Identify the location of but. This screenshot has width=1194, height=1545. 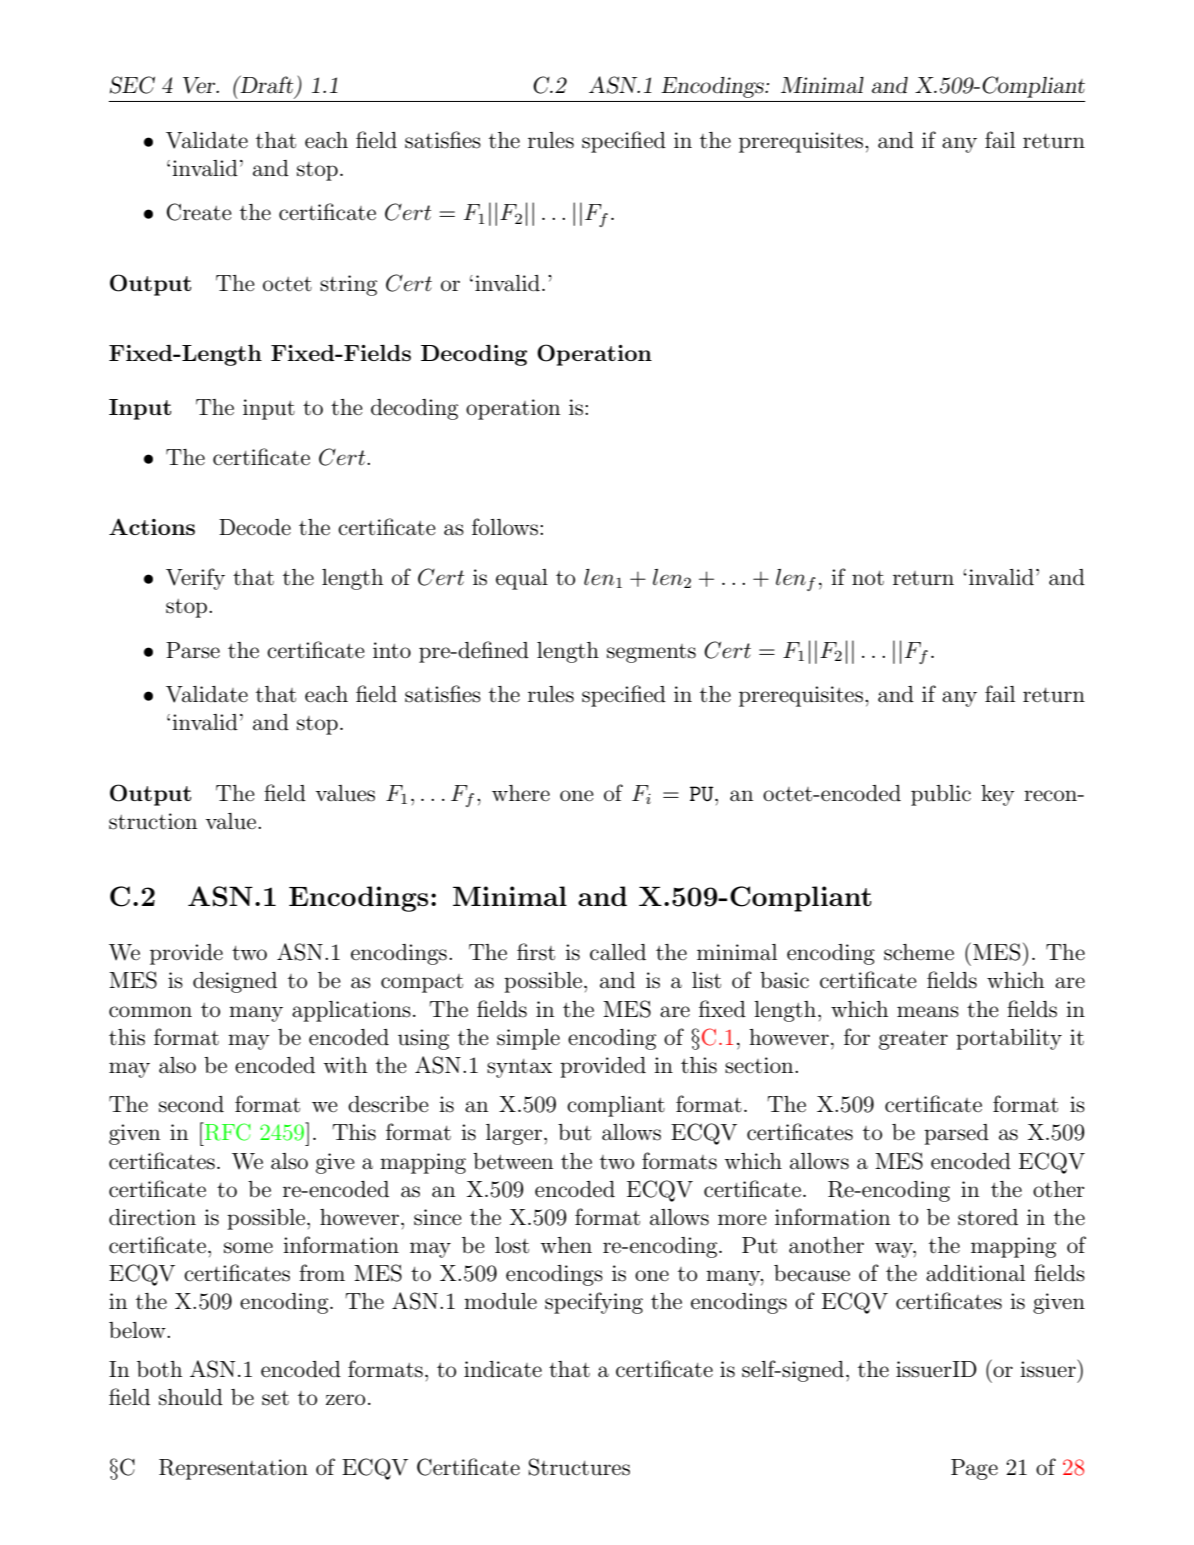
(574, 1132).
